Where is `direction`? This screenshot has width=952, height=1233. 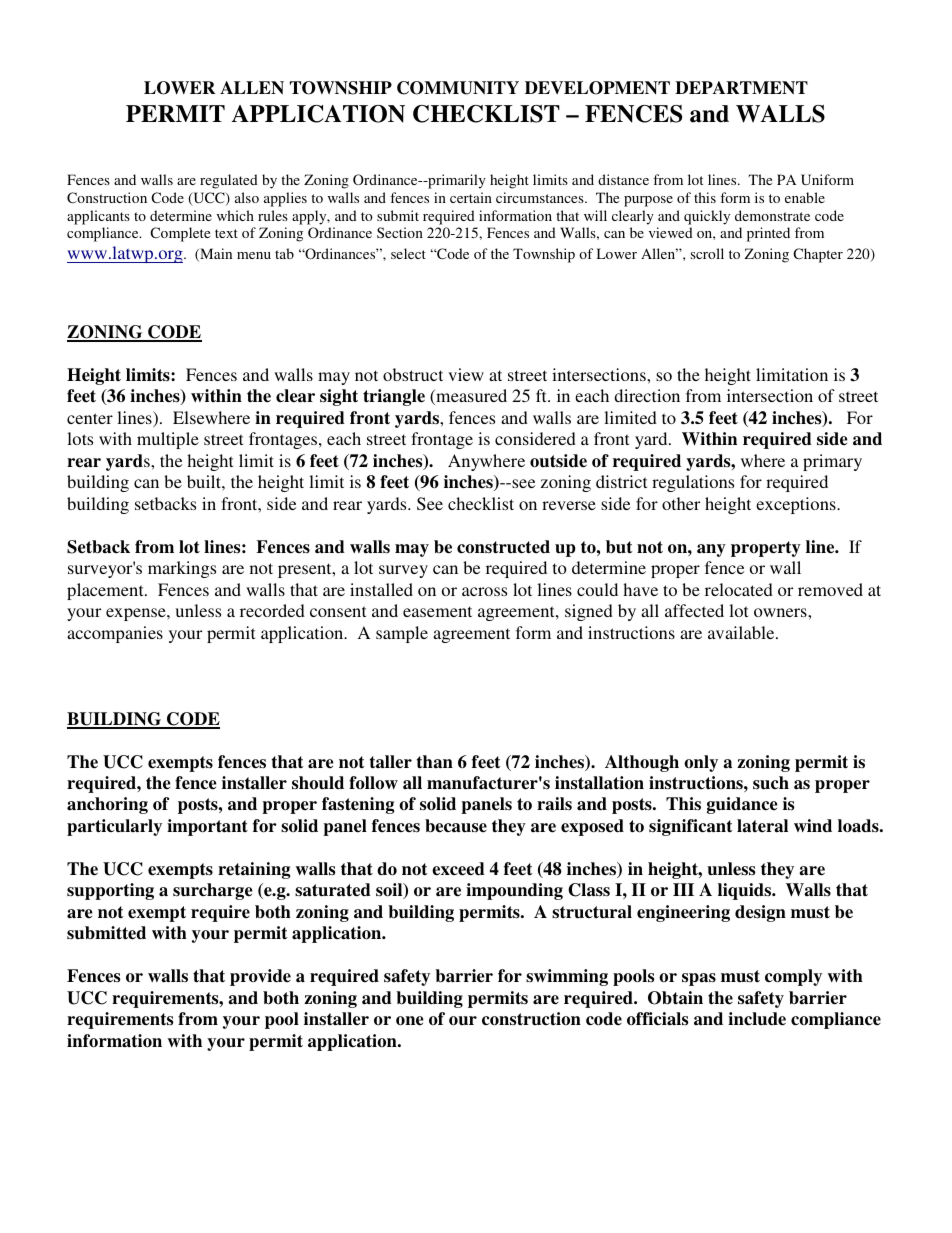 direction is located at coordinates (647, 395).
